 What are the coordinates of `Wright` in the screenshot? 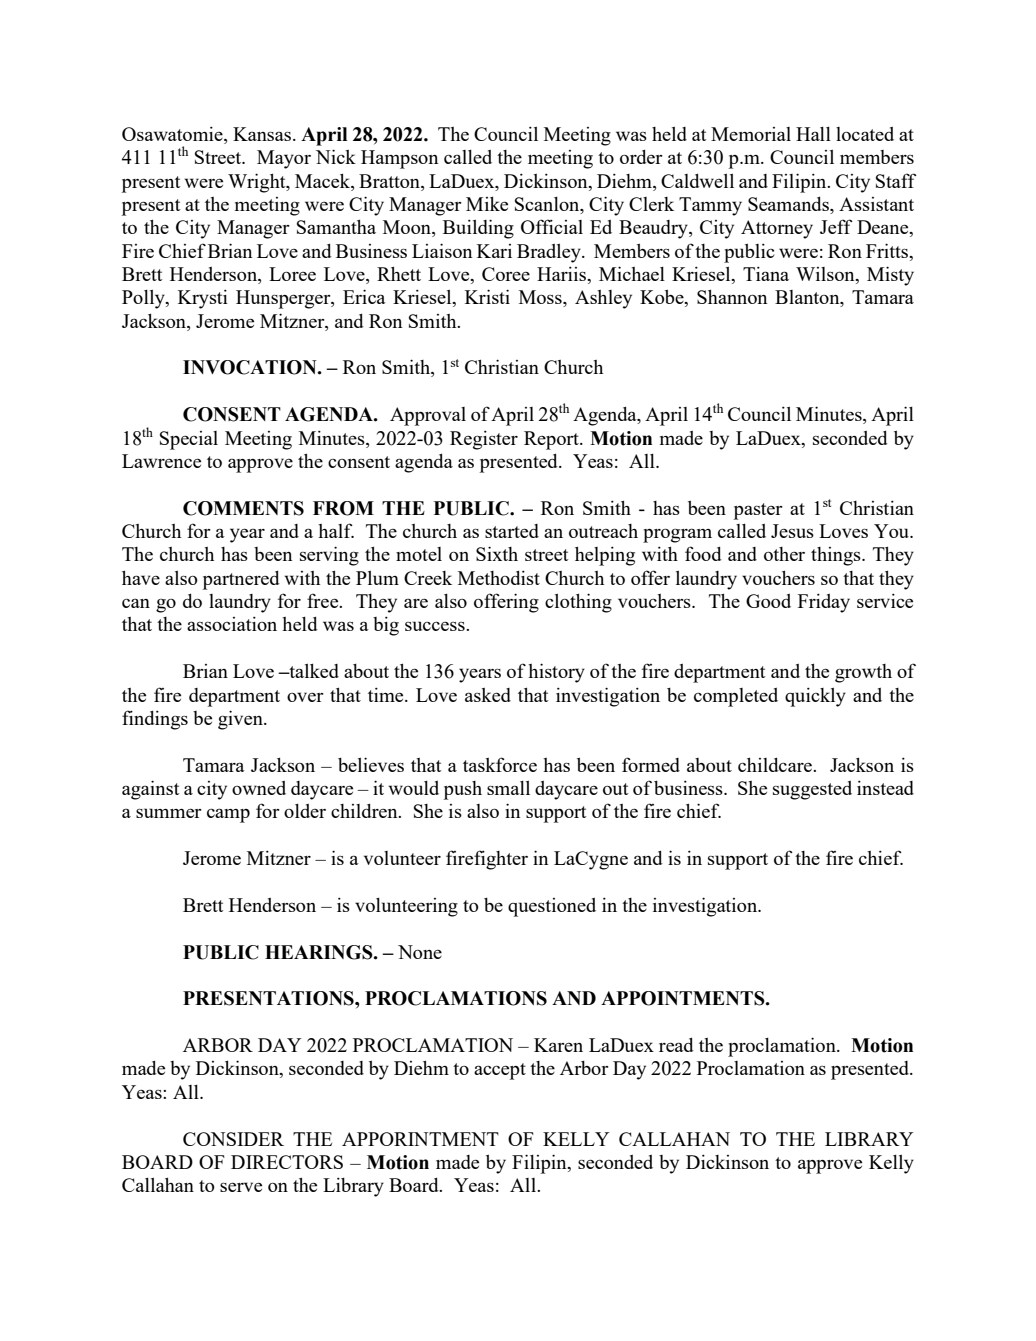 It's located at (258, 183).
